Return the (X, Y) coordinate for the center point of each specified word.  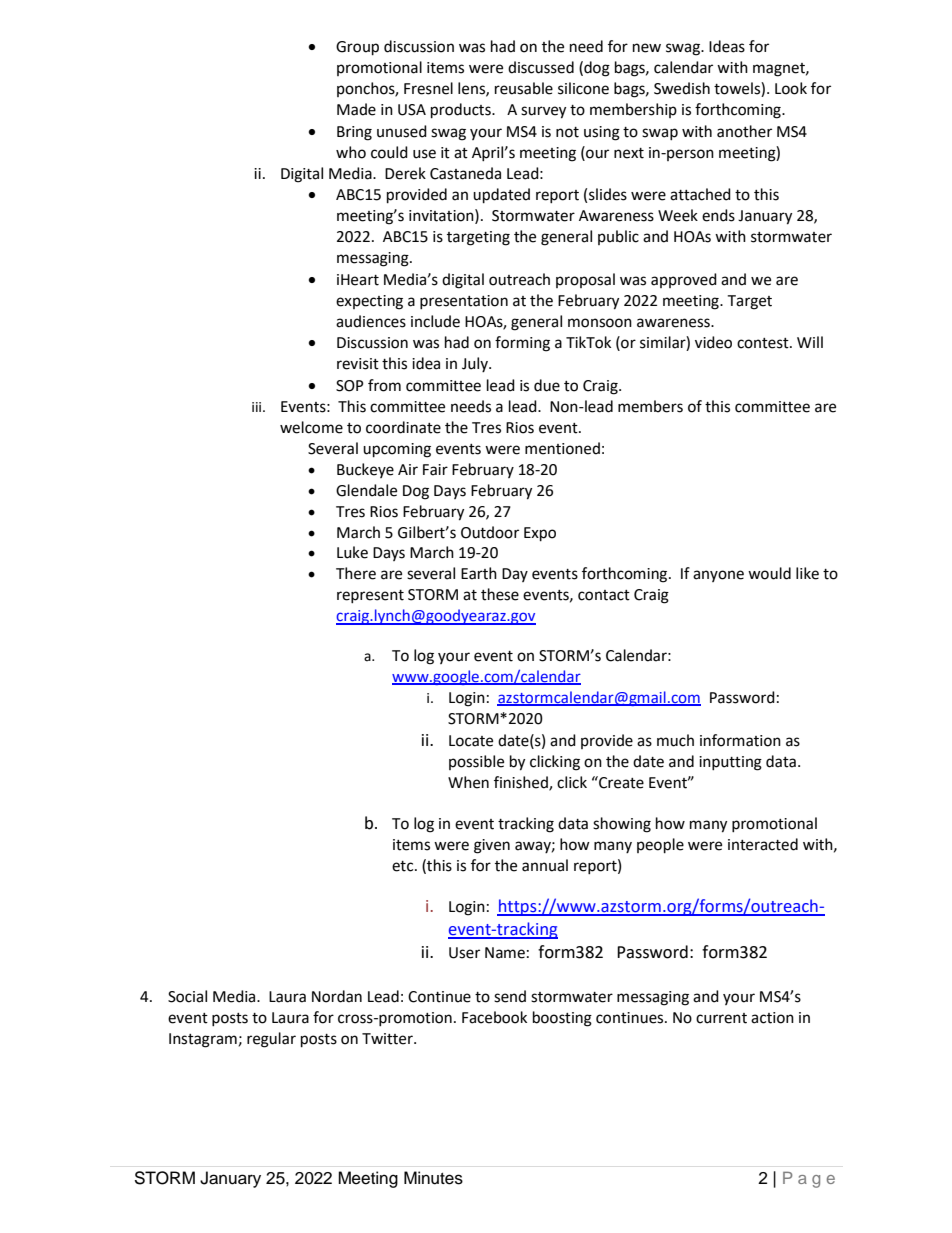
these (500, 594)
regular (271, 1040)
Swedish (682, 88)
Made (356, 109)
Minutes (433, 1178)
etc (404, 866)
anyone (718, 576)
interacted (763, 844)
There (356, 573)
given (492, 846)
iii (258, 407)
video (713, 342)
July (476, 364)
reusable (524, 88)
